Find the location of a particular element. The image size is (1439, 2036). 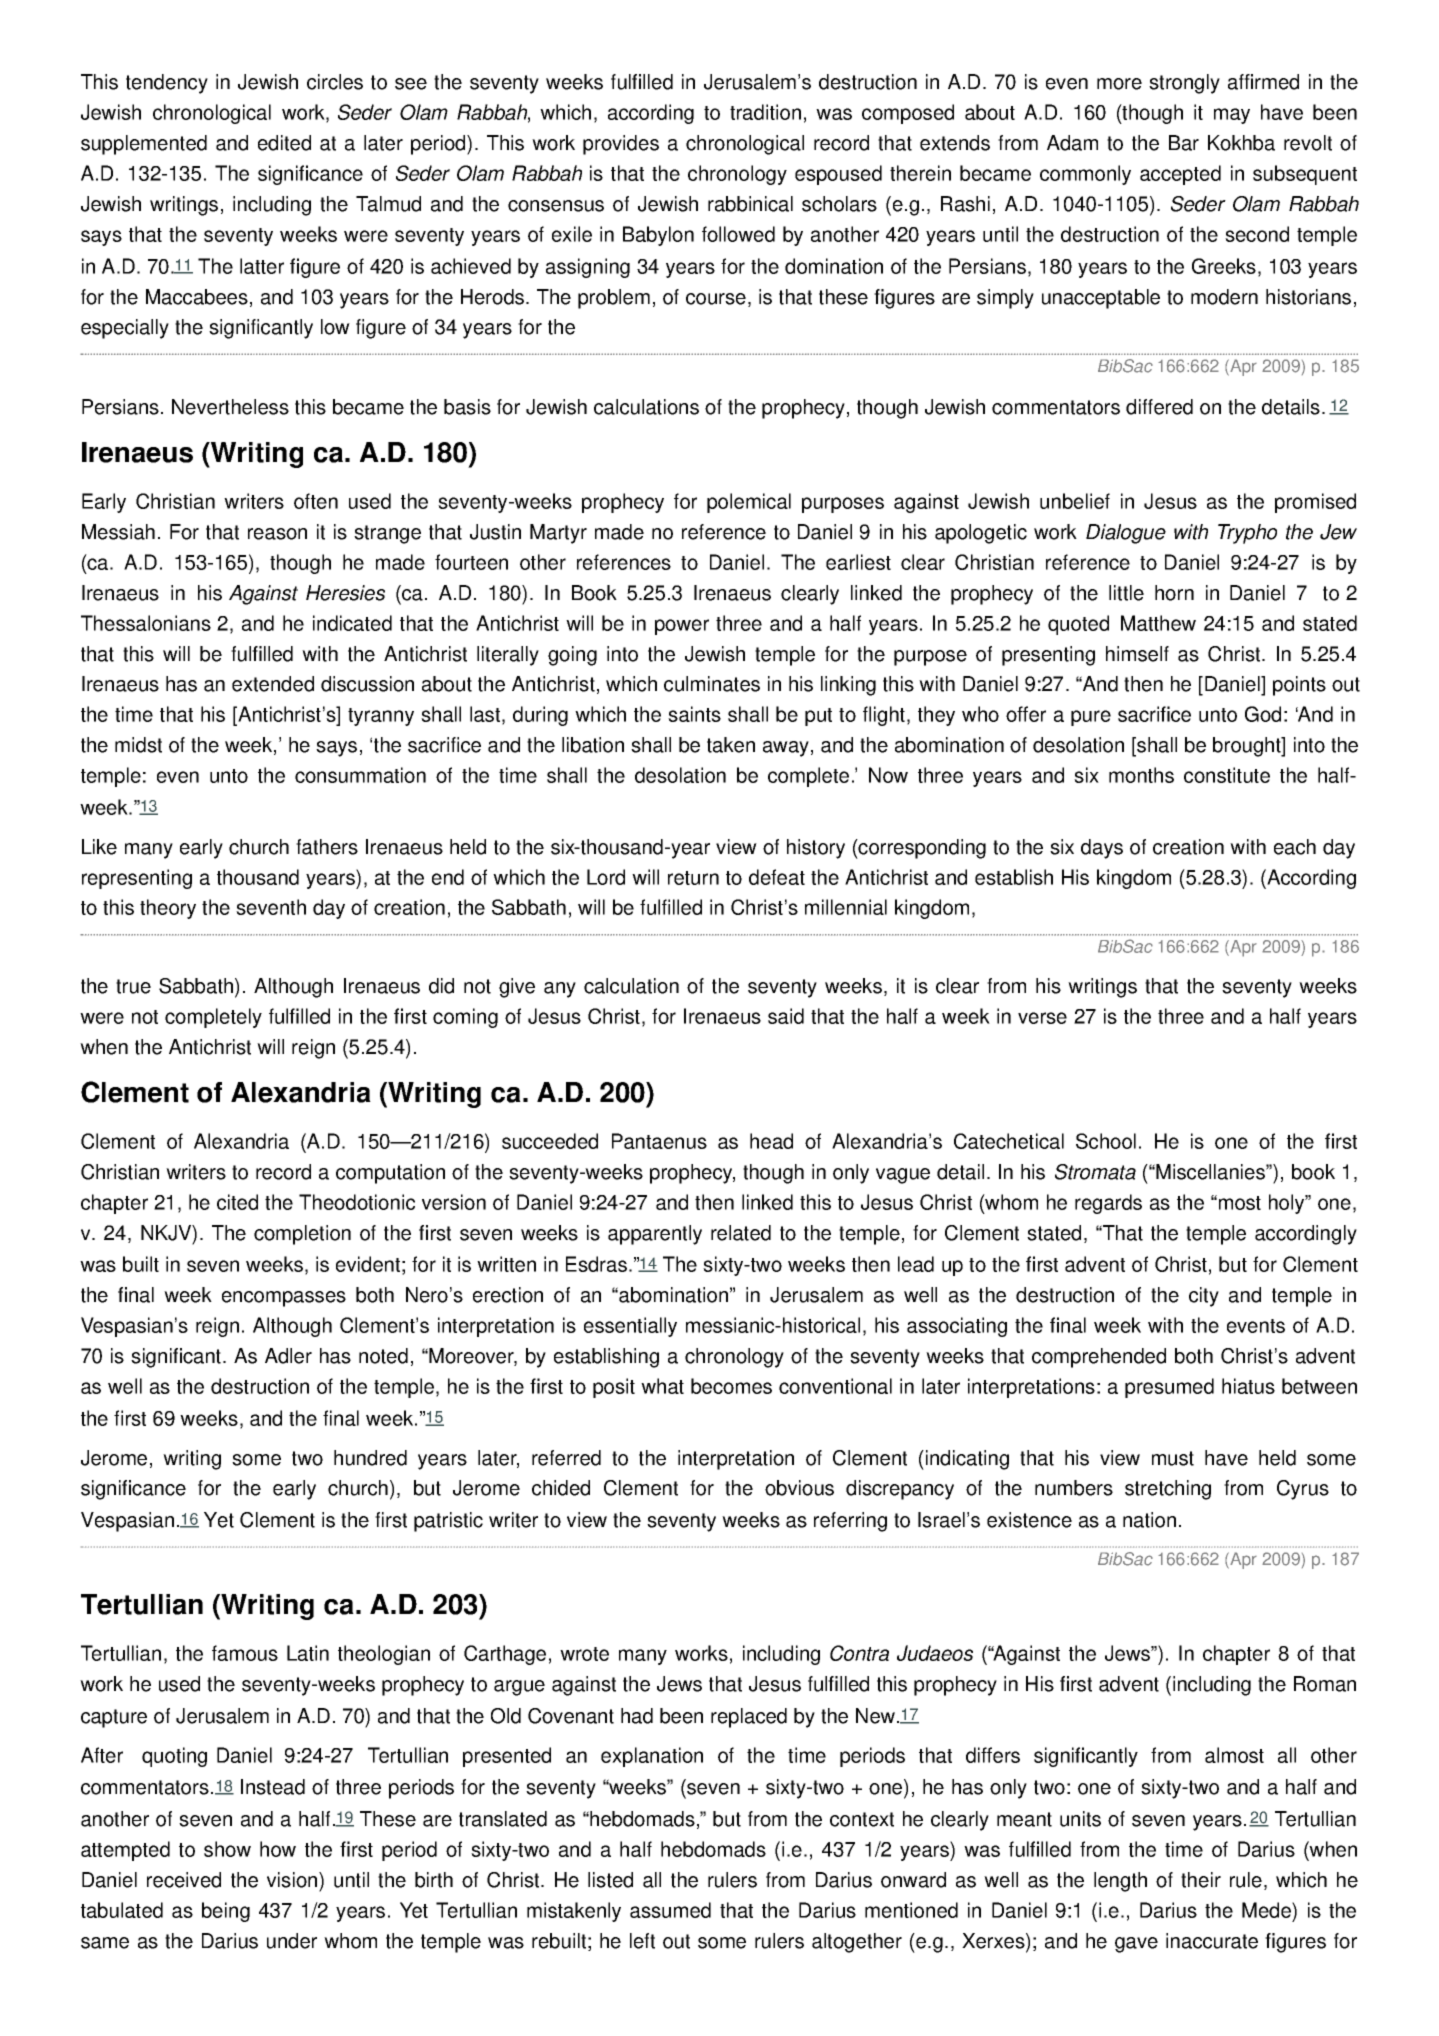

months is located at coordinates (1141, 775).
